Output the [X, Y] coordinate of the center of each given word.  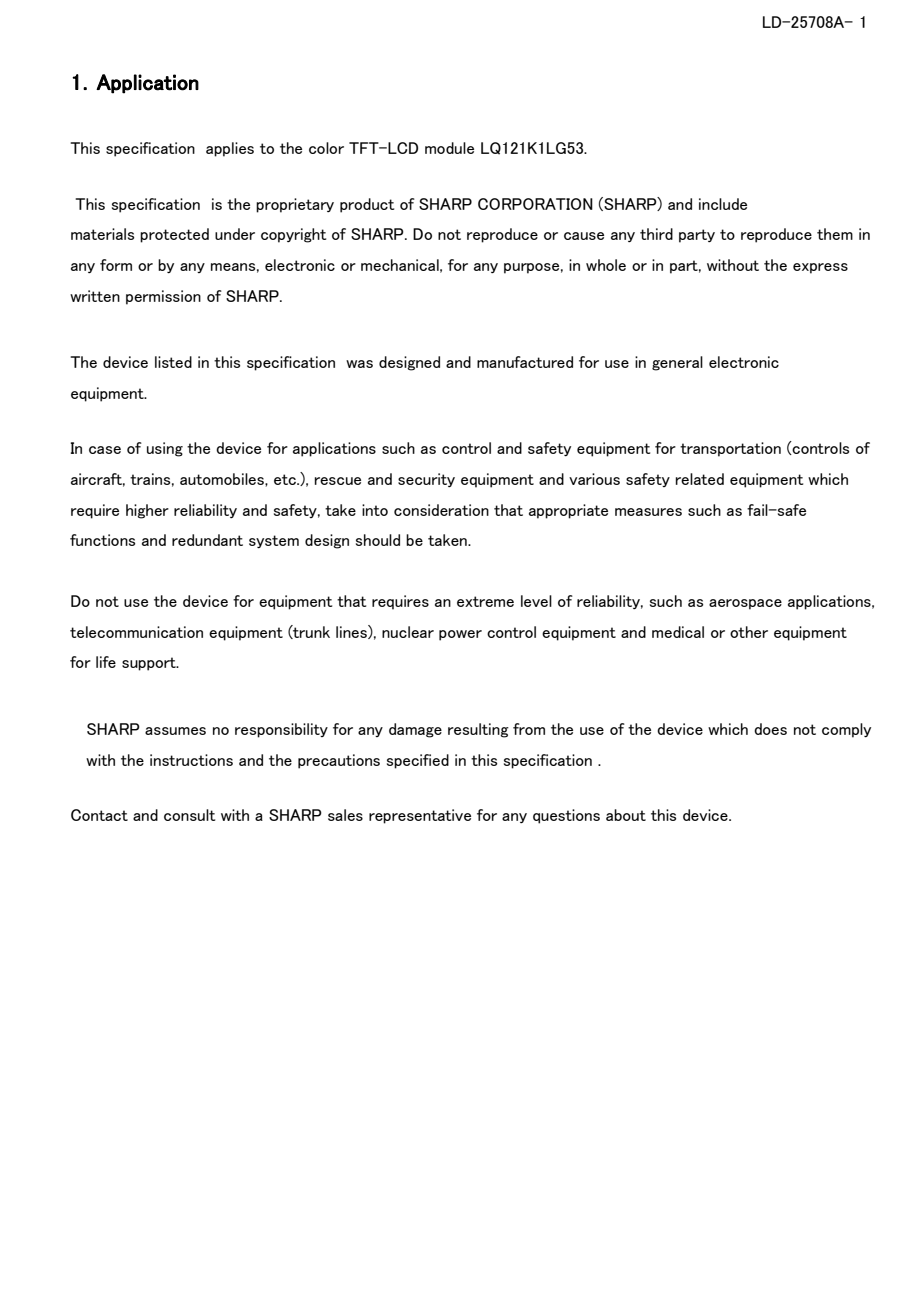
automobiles [223, 479]
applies [230, 149]
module [449, 148]
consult [189, 815]
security [426, 480]
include [723, 204]
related [700, 479]
